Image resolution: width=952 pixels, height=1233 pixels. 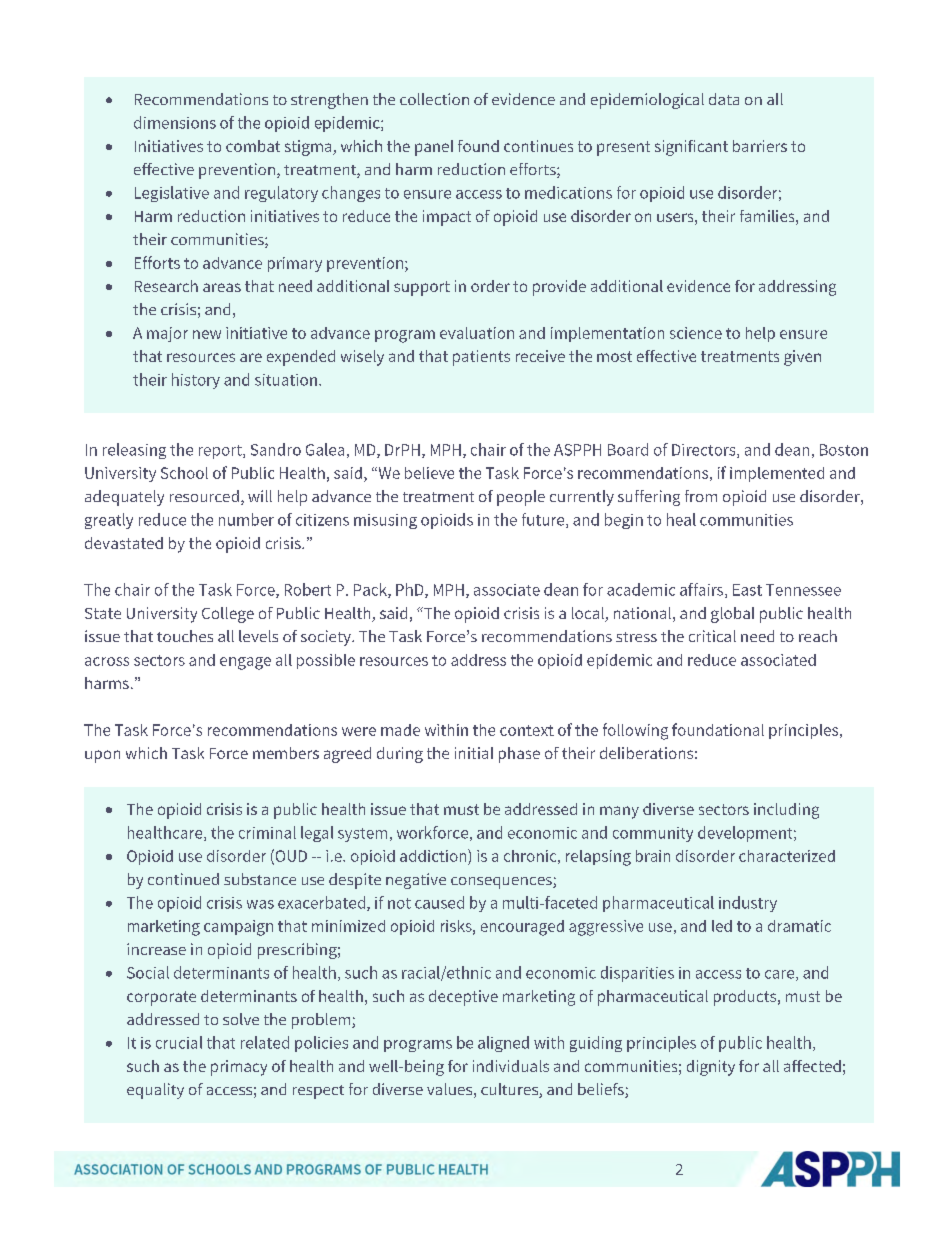 What do you see at coordinates (511, 1066) in the image?
I see `individuals` at bounding box center [511, 1066].
